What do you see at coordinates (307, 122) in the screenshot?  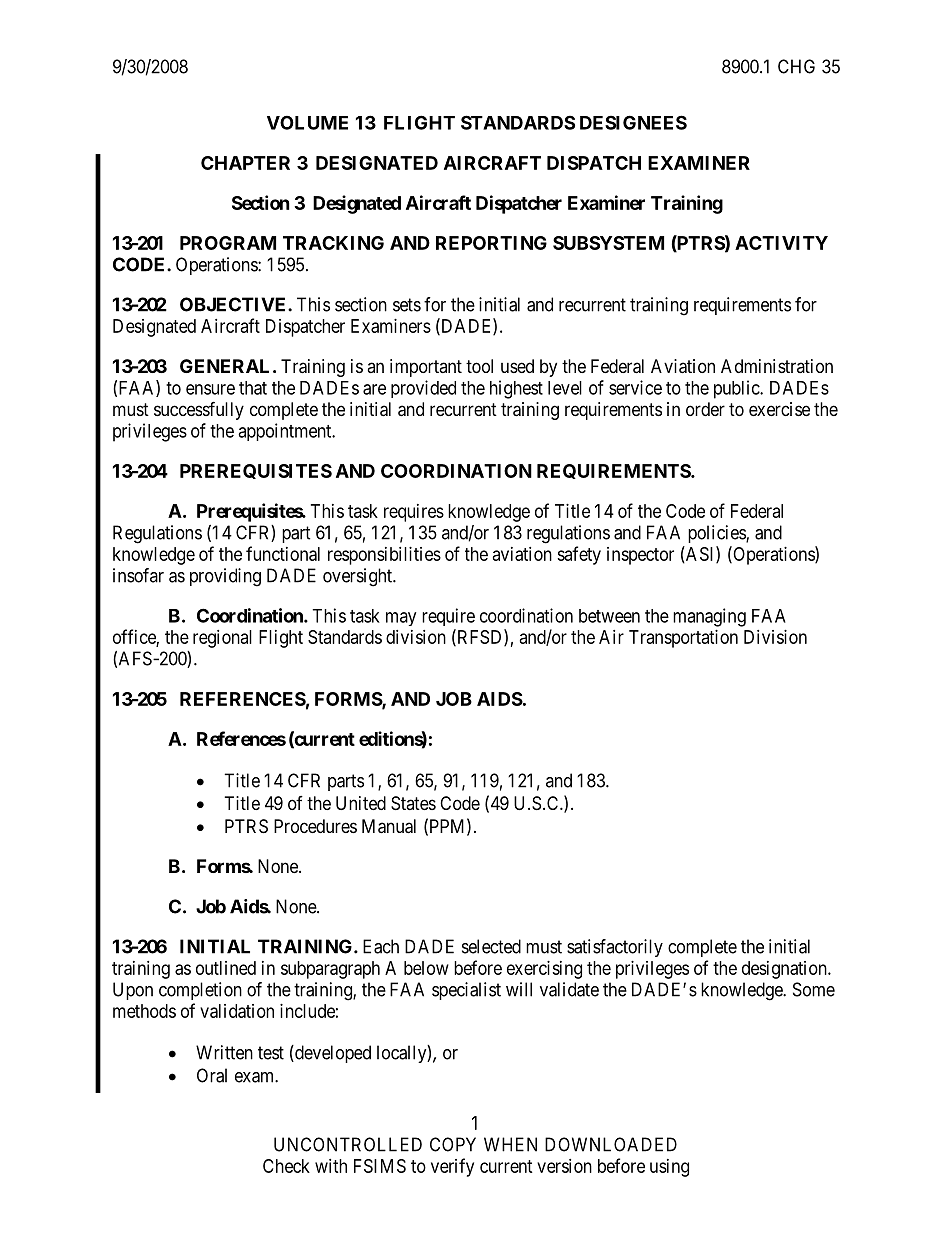 I see `VOLUME` at bounding box center [307, 122].
